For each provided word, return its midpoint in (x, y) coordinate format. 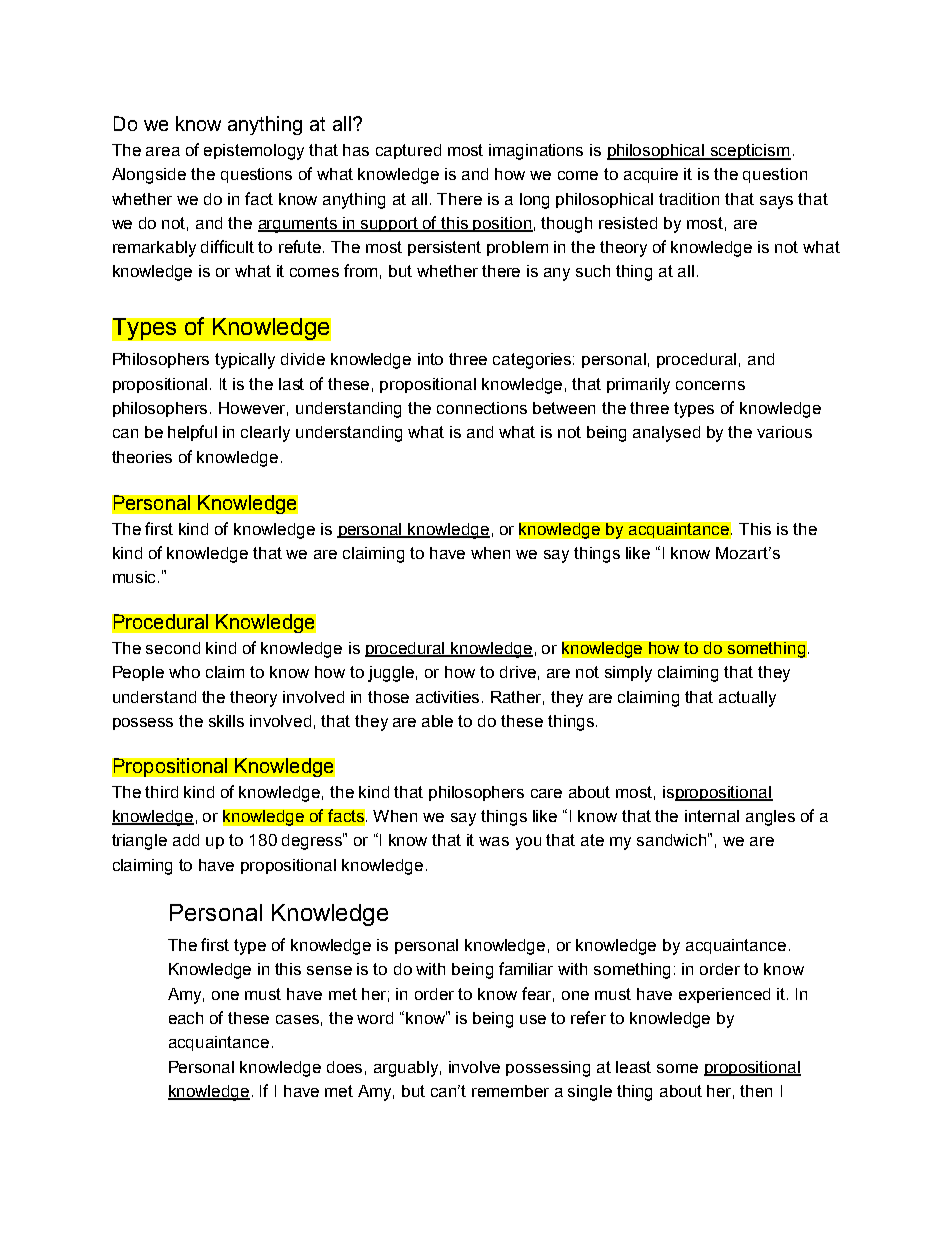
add (186, 840)
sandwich (673, 839)
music (136, 577)
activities (449, 697)
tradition (689, 199)
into (430, 359)
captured (408, 151)
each (186, 1018)
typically (245, 361)
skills (226, 721)
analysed (666, 434)
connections (482, 408)
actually (747, 699)
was (494, 841)
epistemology (254, 152)
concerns (710, 385)
